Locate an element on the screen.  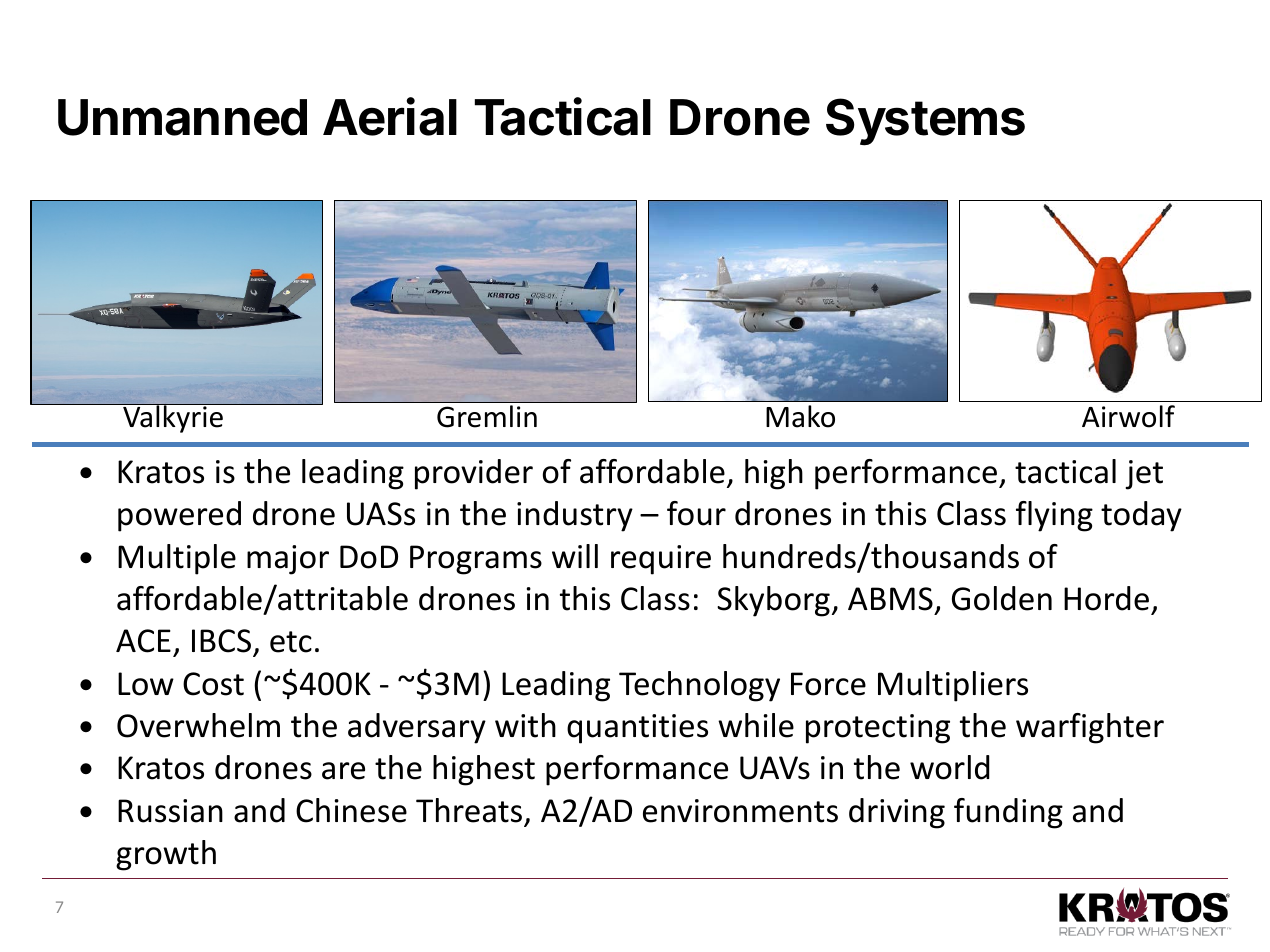
Systems is located at coordinates (925, 122).
